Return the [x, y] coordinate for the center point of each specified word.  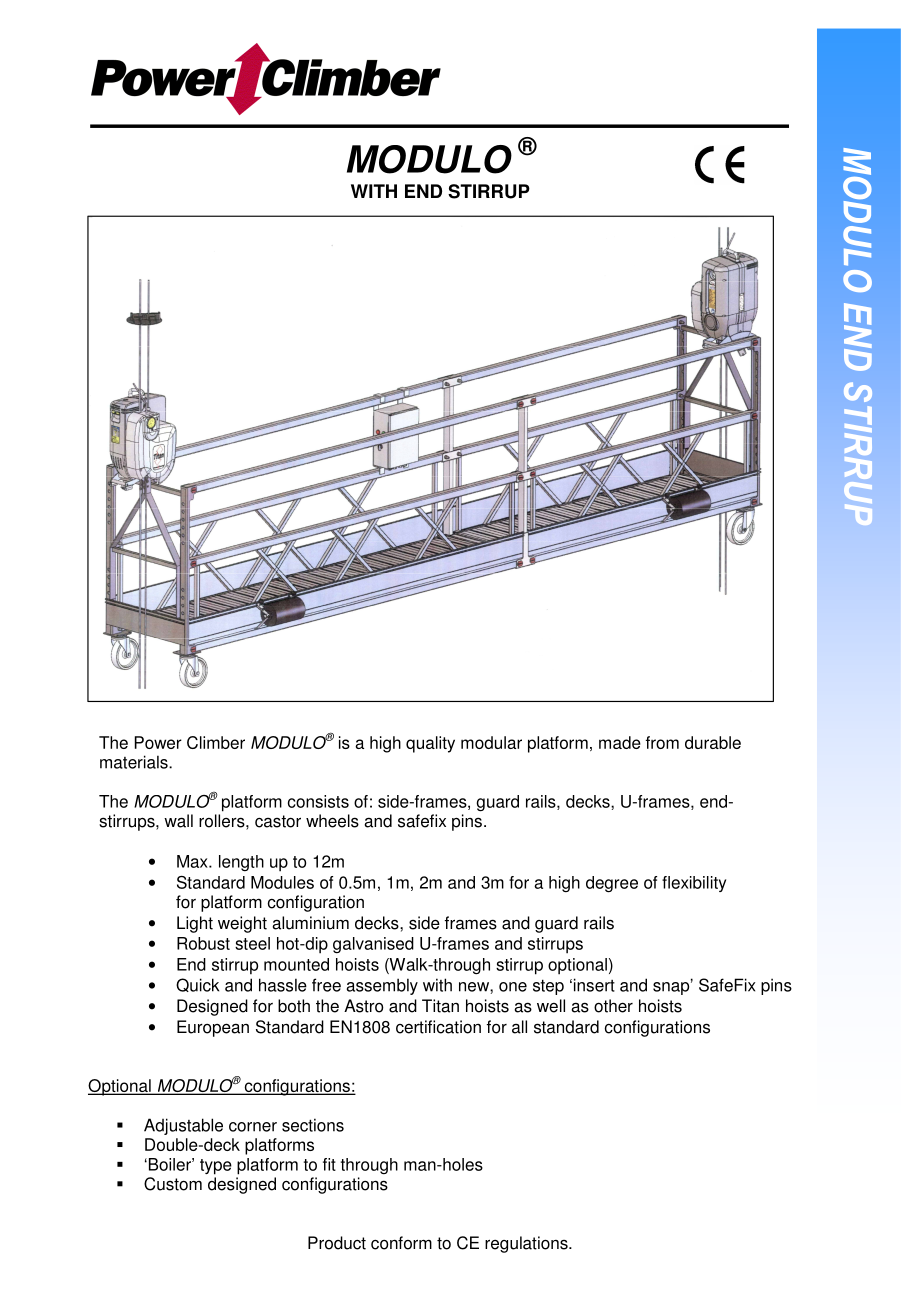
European [213, 1028]
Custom [173, 1184]
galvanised [373, 945]
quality [430, 744]
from [662, 742]
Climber [216, 742]
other [613, 1006]
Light [195, 924]
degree [612, 884]
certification [438, 1027]
